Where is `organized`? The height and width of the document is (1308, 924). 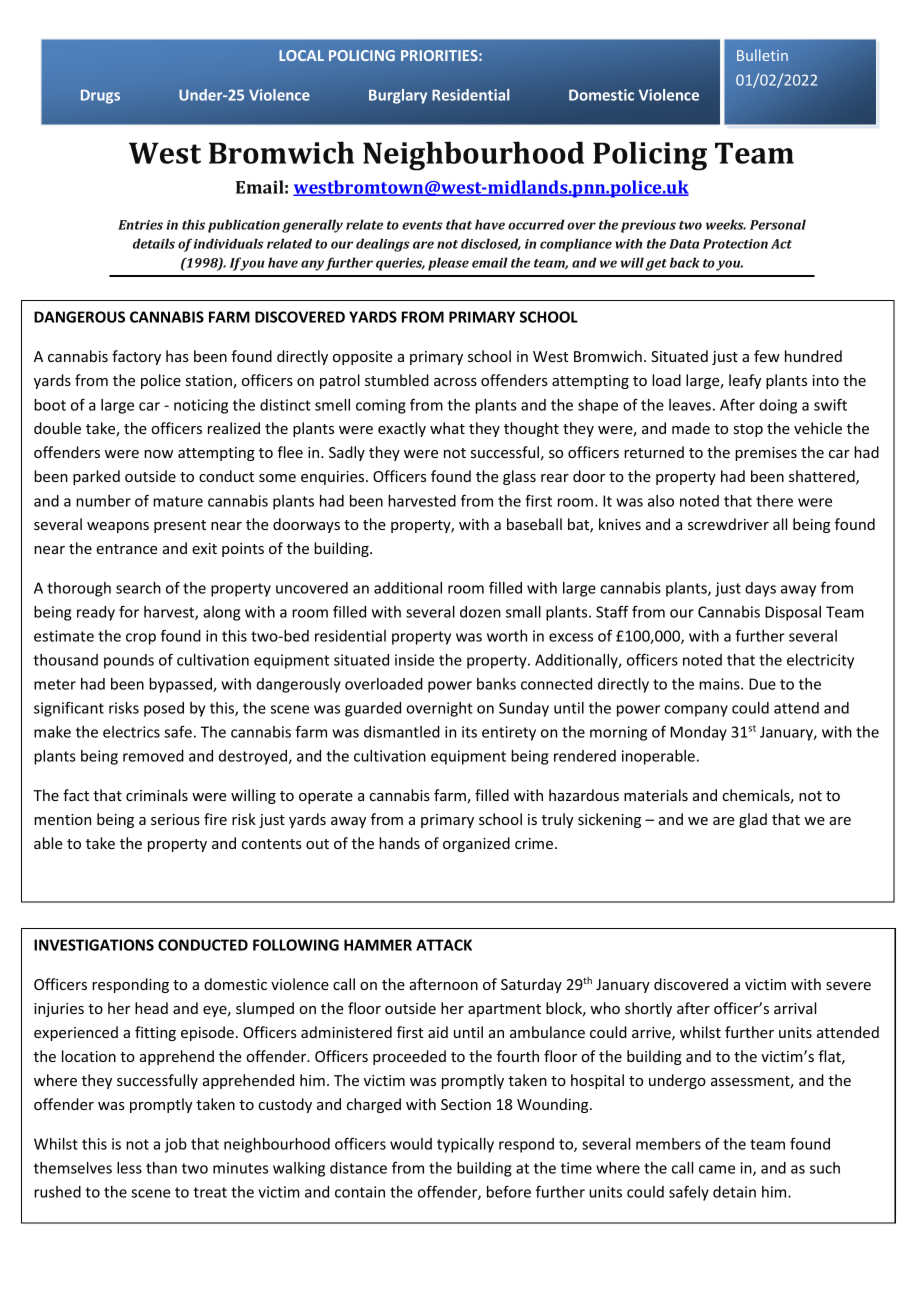 organized is located at coordinates (476, 844).
